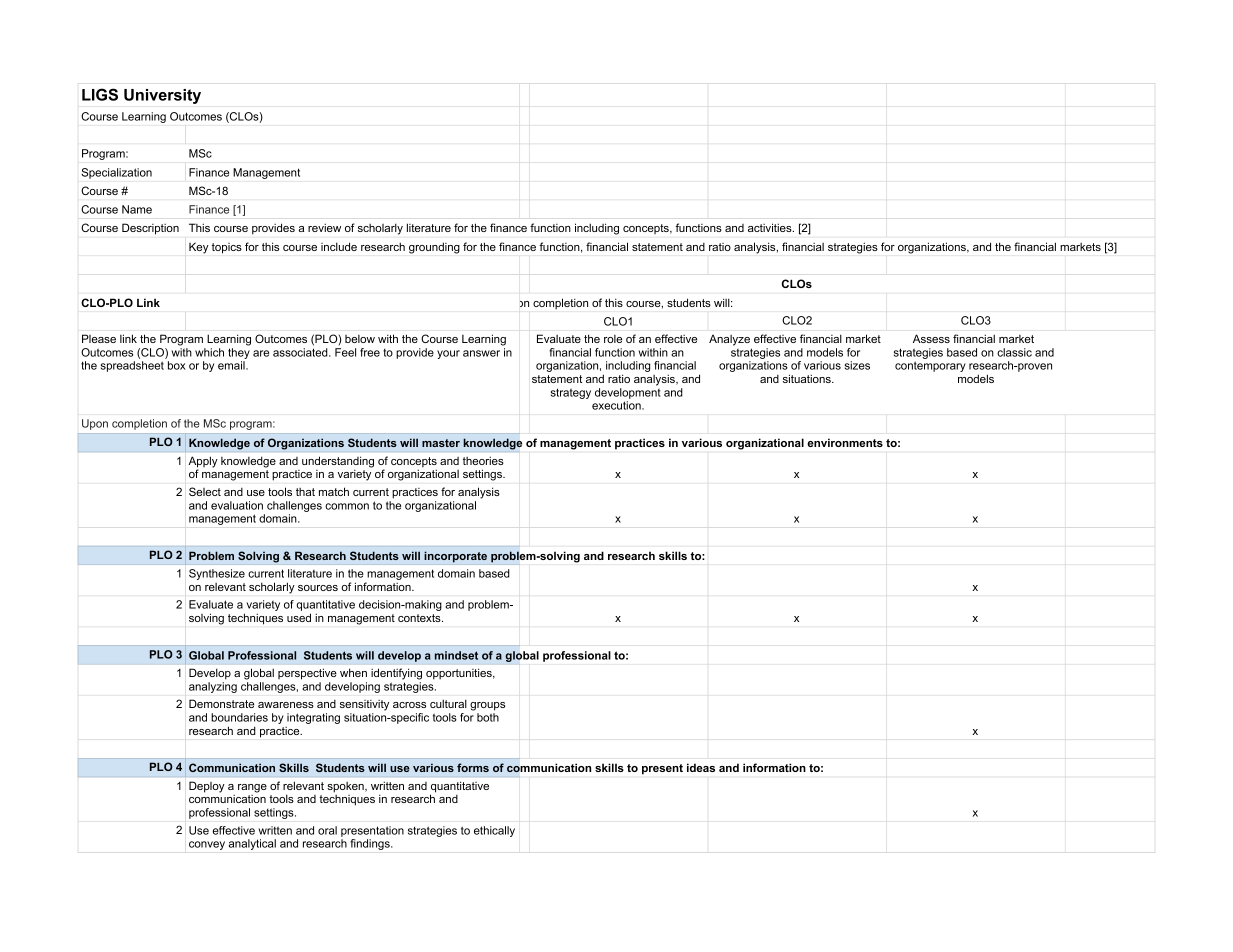 Image resolution: width=1233 pixels, height=952 pixels. I want to click on activities, so click(771, 227).
